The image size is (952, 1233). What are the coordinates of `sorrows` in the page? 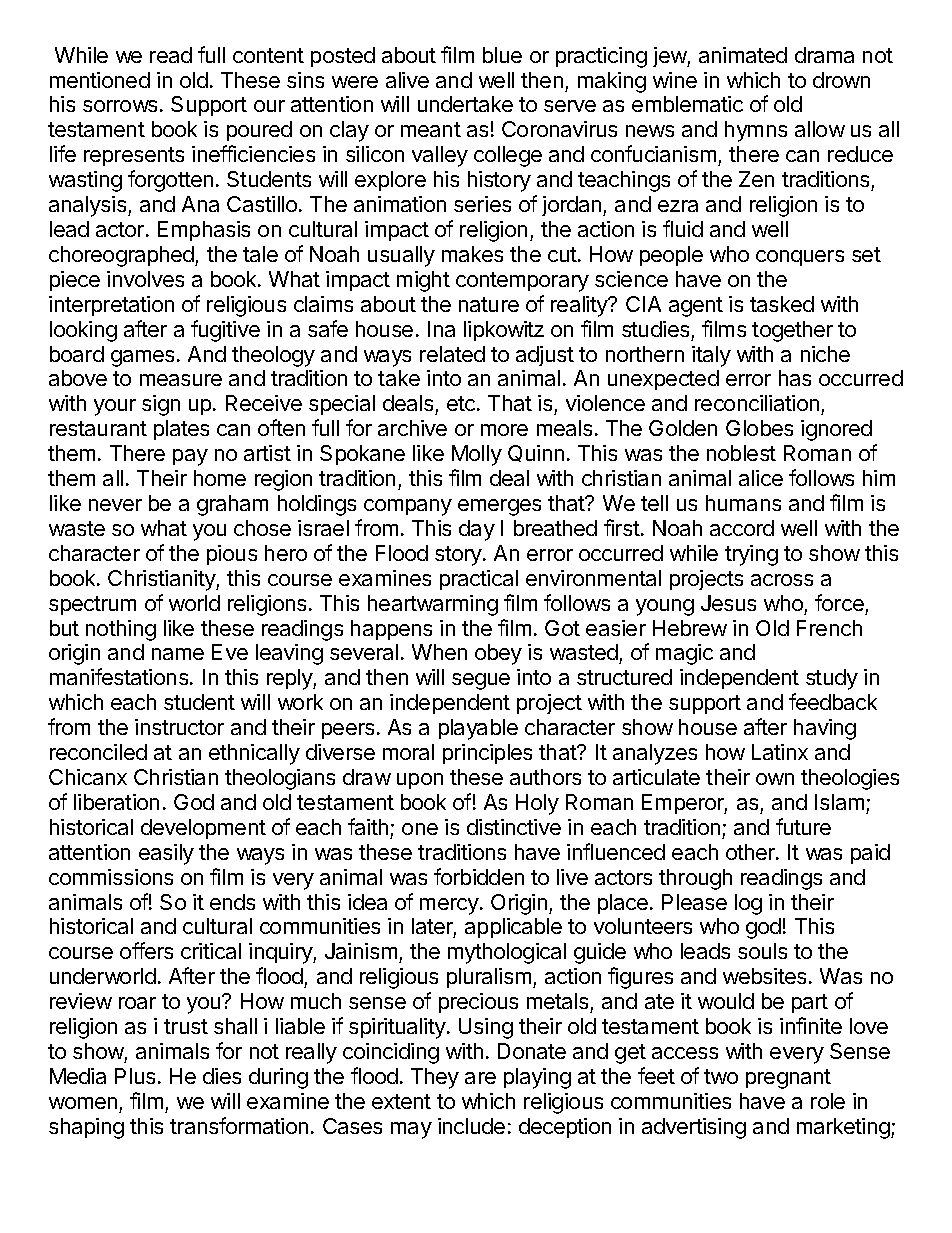 It's located at (120, 106).
